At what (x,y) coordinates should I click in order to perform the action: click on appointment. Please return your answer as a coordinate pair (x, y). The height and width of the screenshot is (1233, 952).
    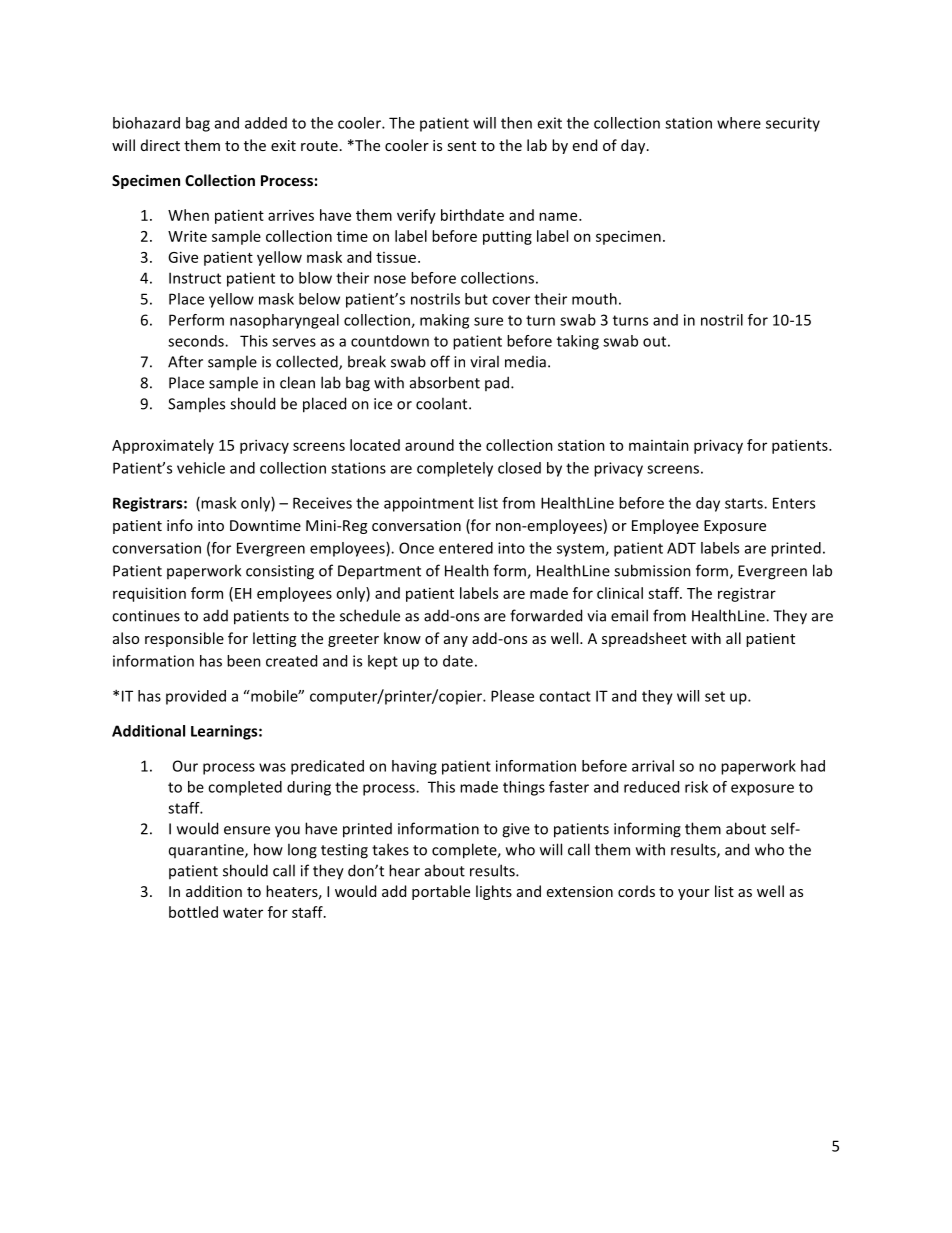
    Looking at the image, I should click on (429, 504).
